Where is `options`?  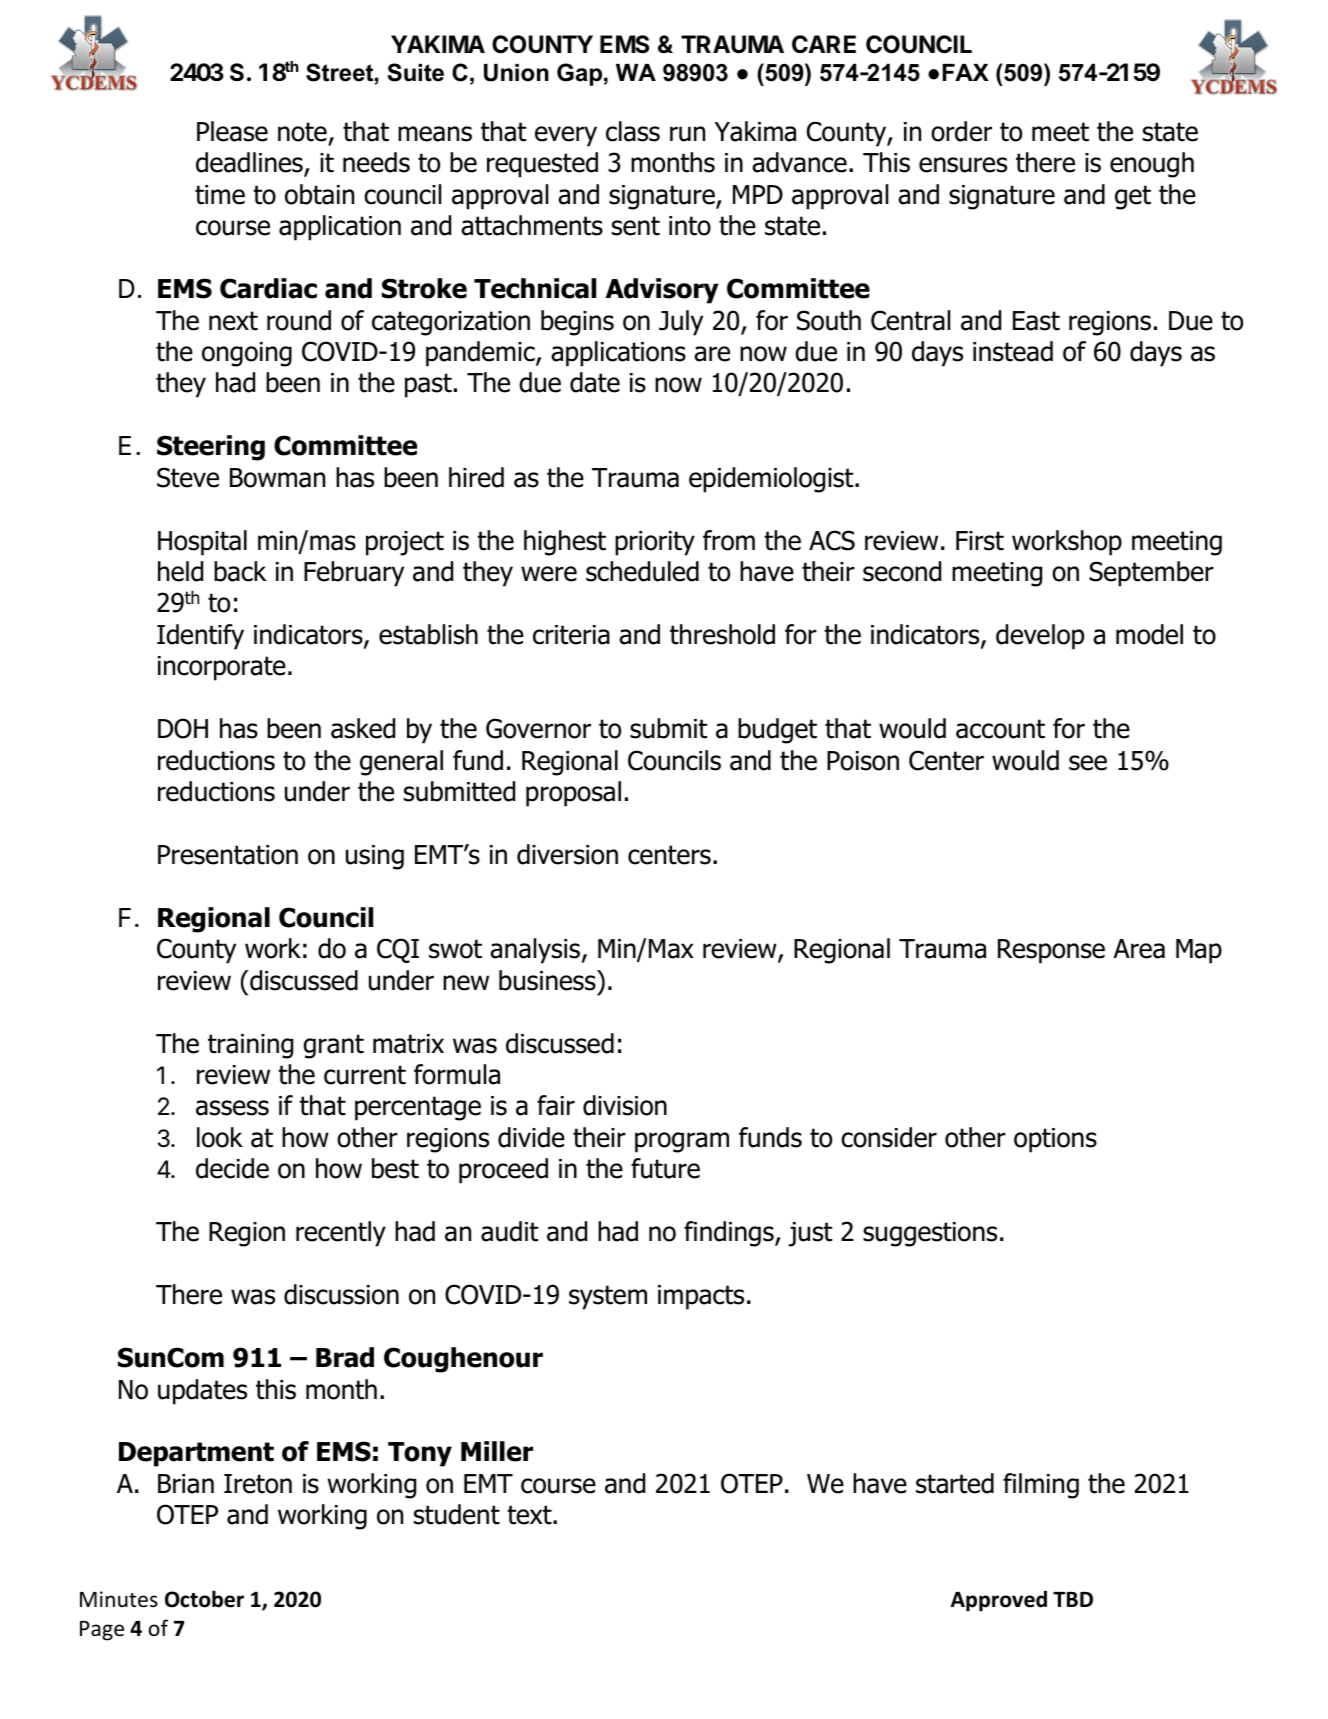
options is located at coordinates (1055, 1140).
